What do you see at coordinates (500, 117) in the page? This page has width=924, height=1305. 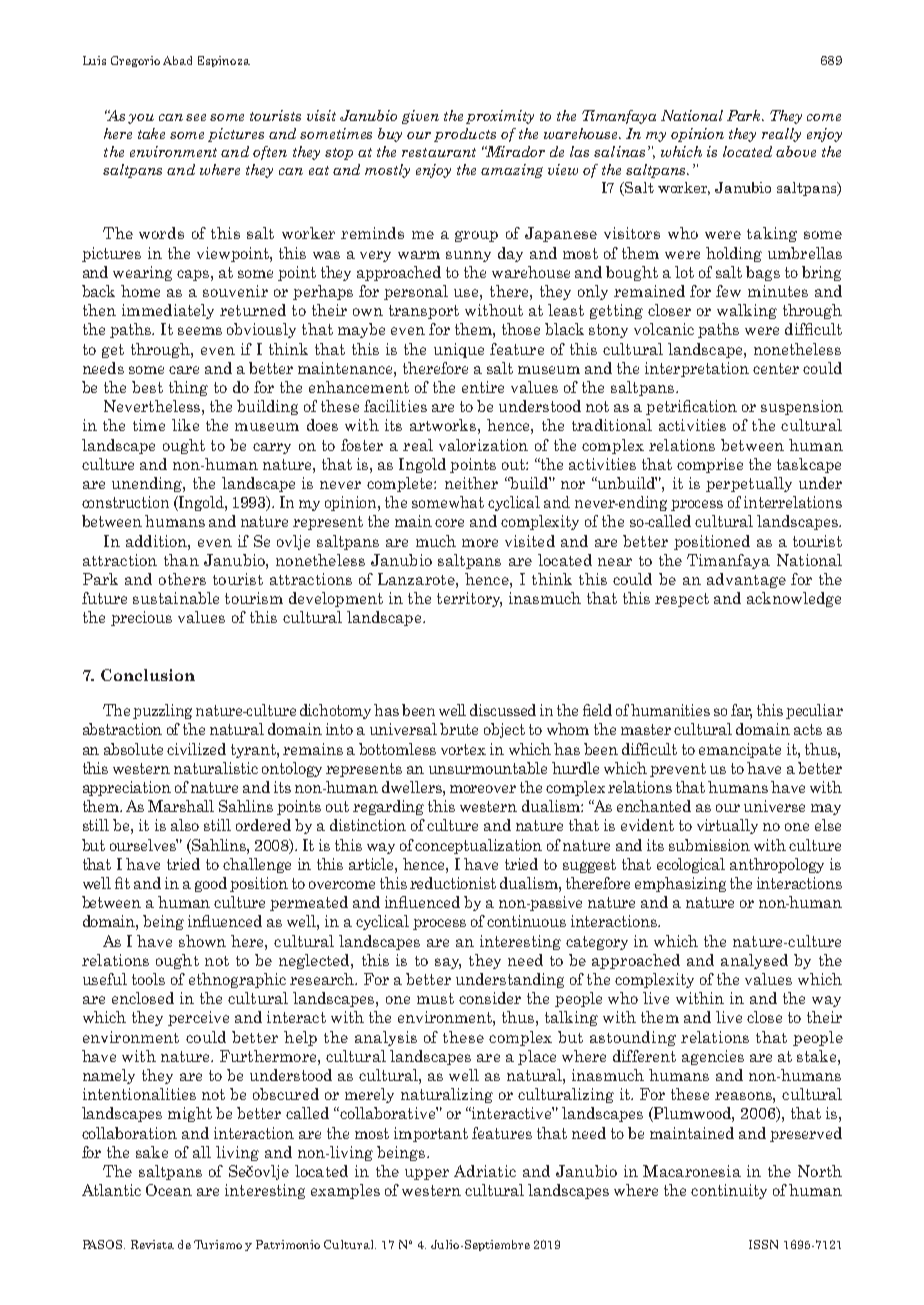 I see `proximity` at bounding box center [500, 117].
